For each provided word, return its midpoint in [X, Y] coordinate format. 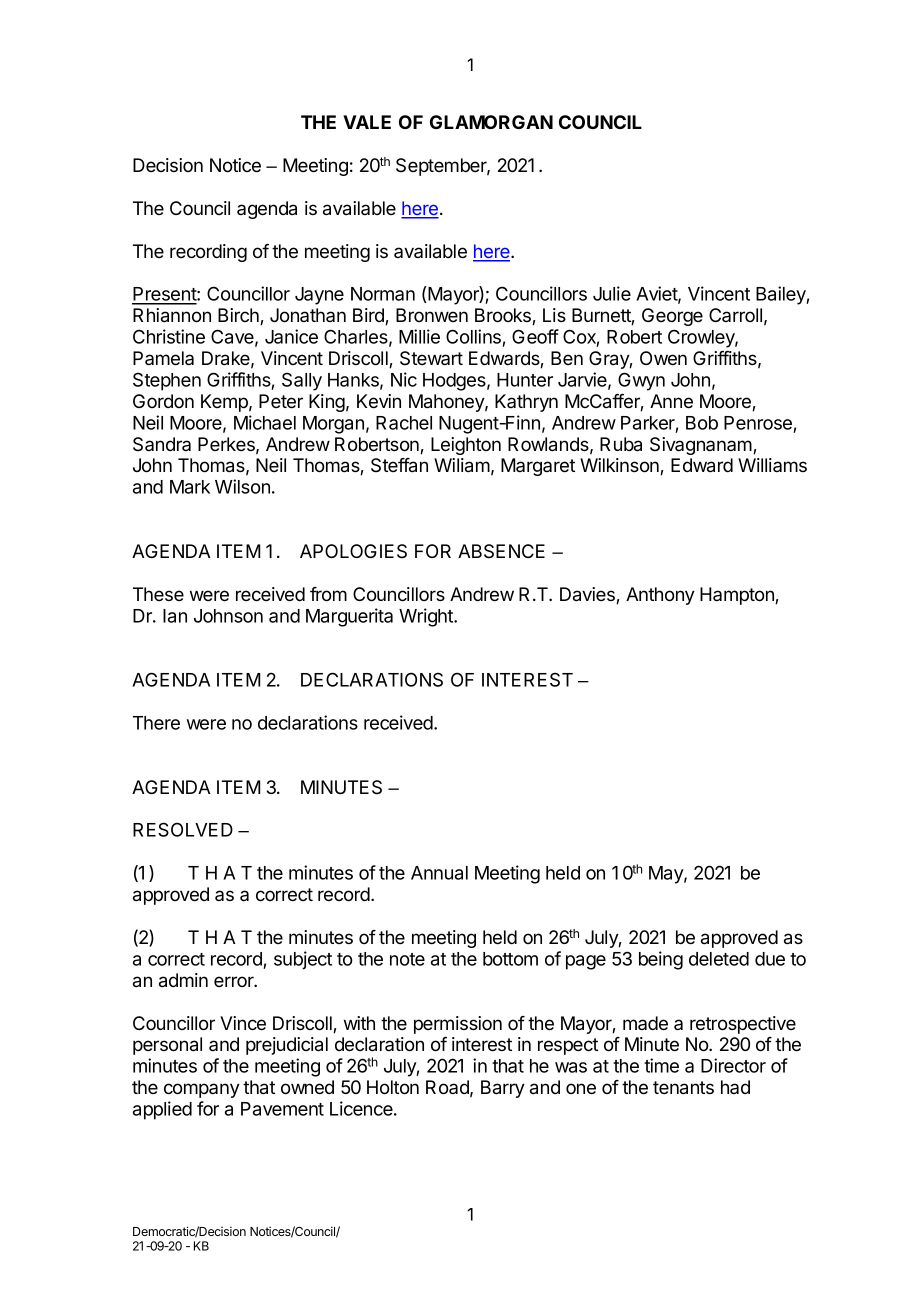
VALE [367, 122]
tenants [683, 1088]
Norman [383, 294]
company [202, 1090]
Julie [612, 293]
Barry [503, 1089]
